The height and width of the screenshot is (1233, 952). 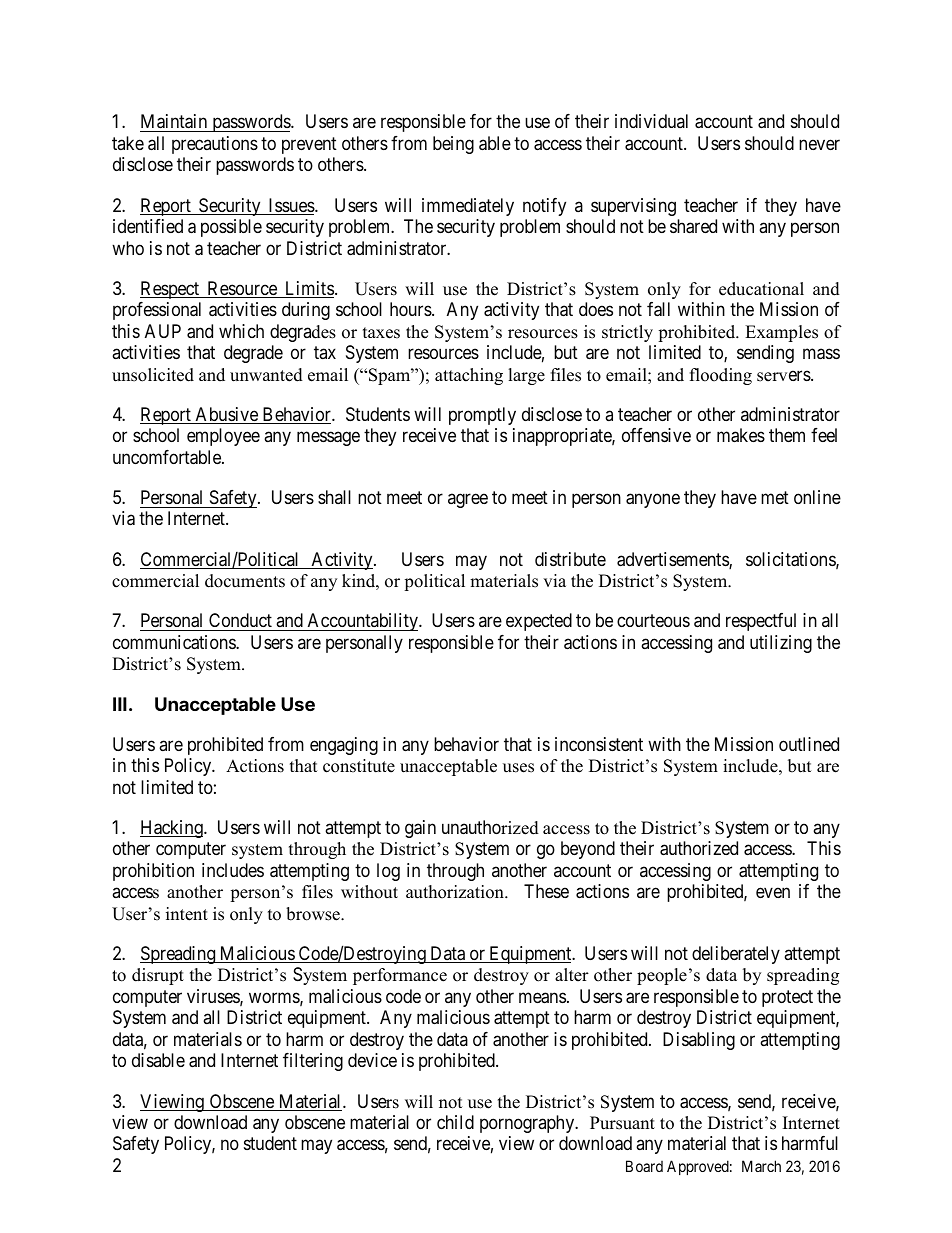 What do you see at coordinates (313, 1062) in the screenshot?
I see `filtering` at bounding box center [313, 1062].
